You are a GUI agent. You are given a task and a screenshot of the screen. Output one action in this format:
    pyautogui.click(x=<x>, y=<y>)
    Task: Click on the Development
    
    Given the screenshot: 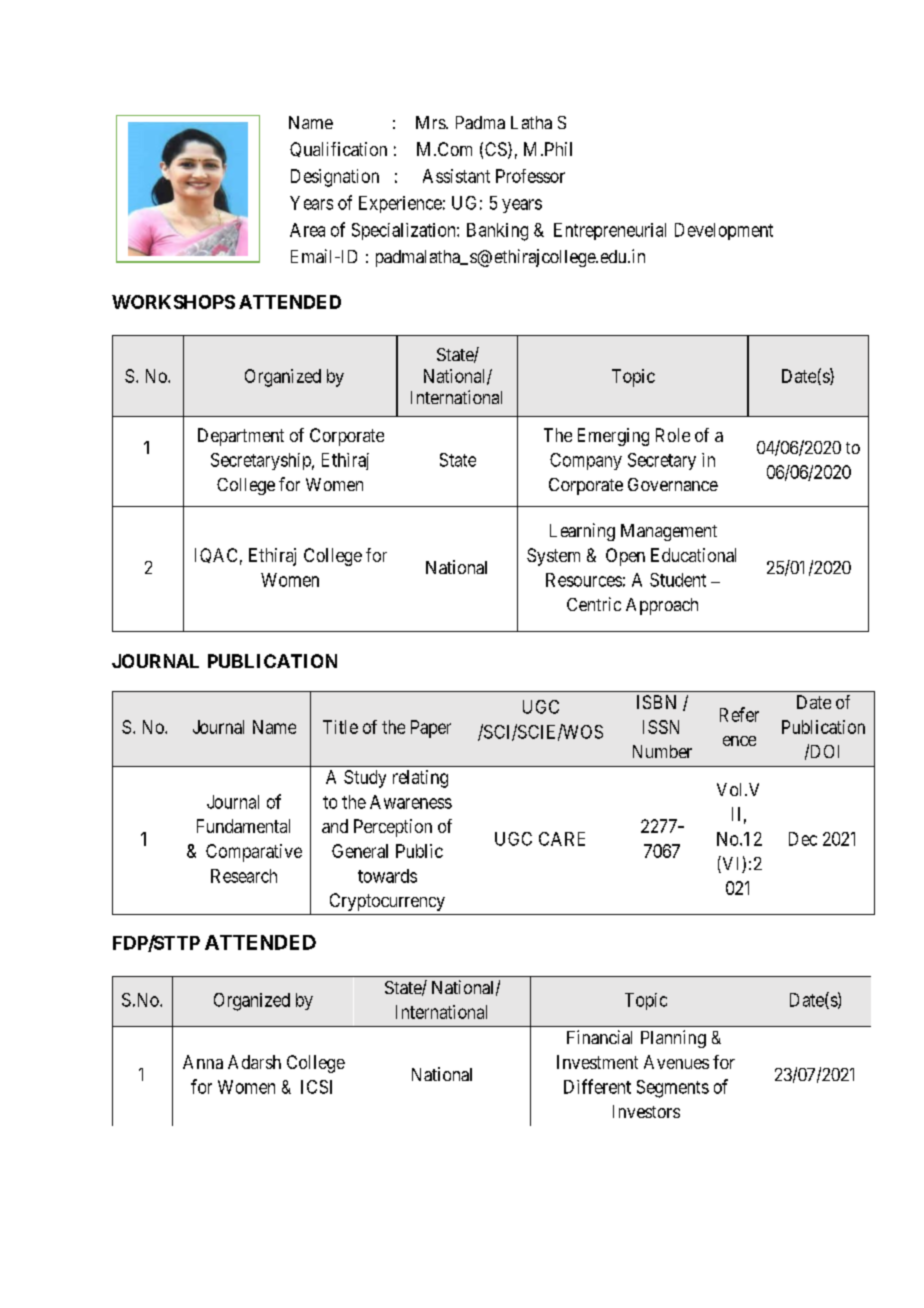 What is the action you would take?
    pyautogui.click(x=724, y=231)
